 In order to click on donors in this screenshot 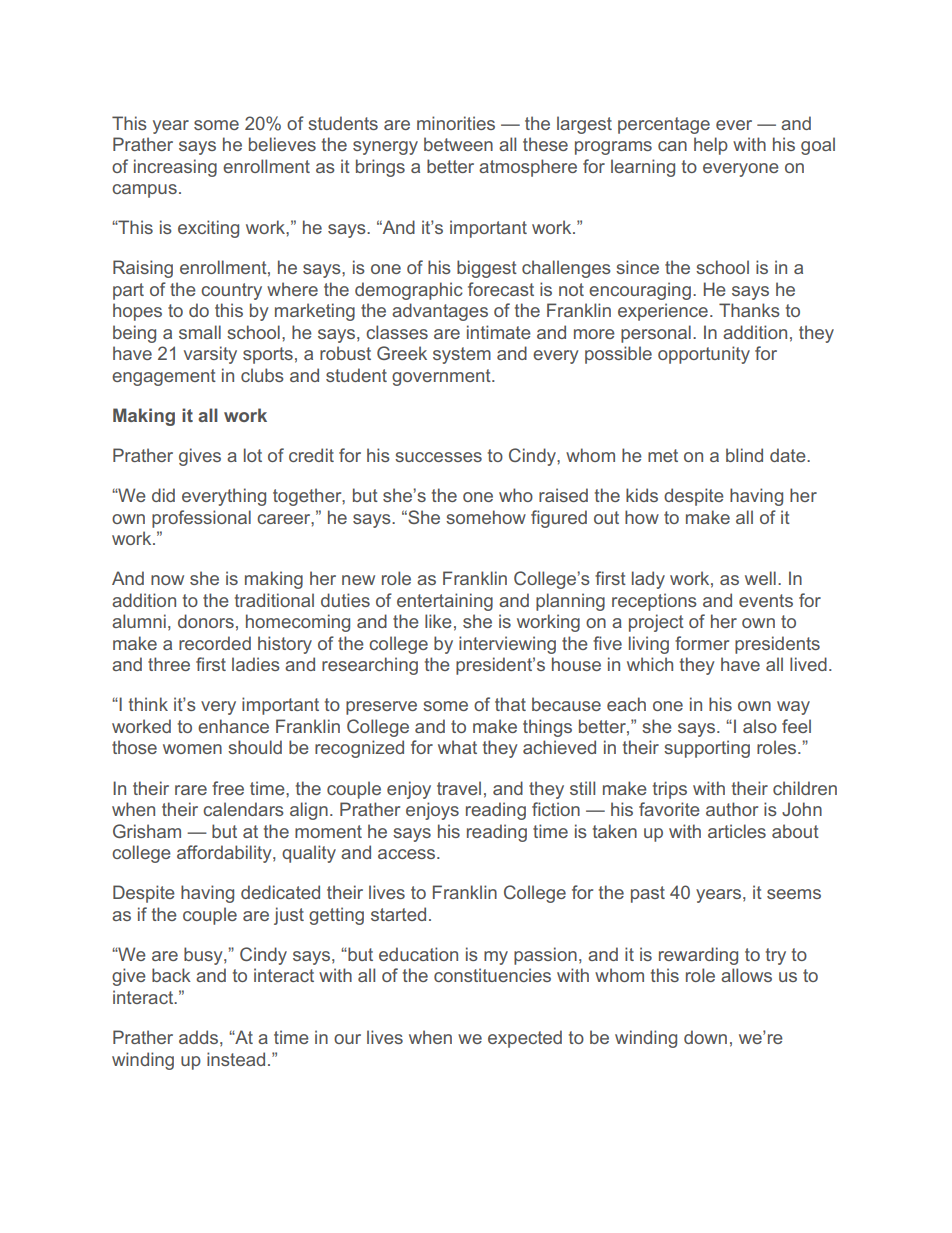, I will do `click(206, 621)`.
